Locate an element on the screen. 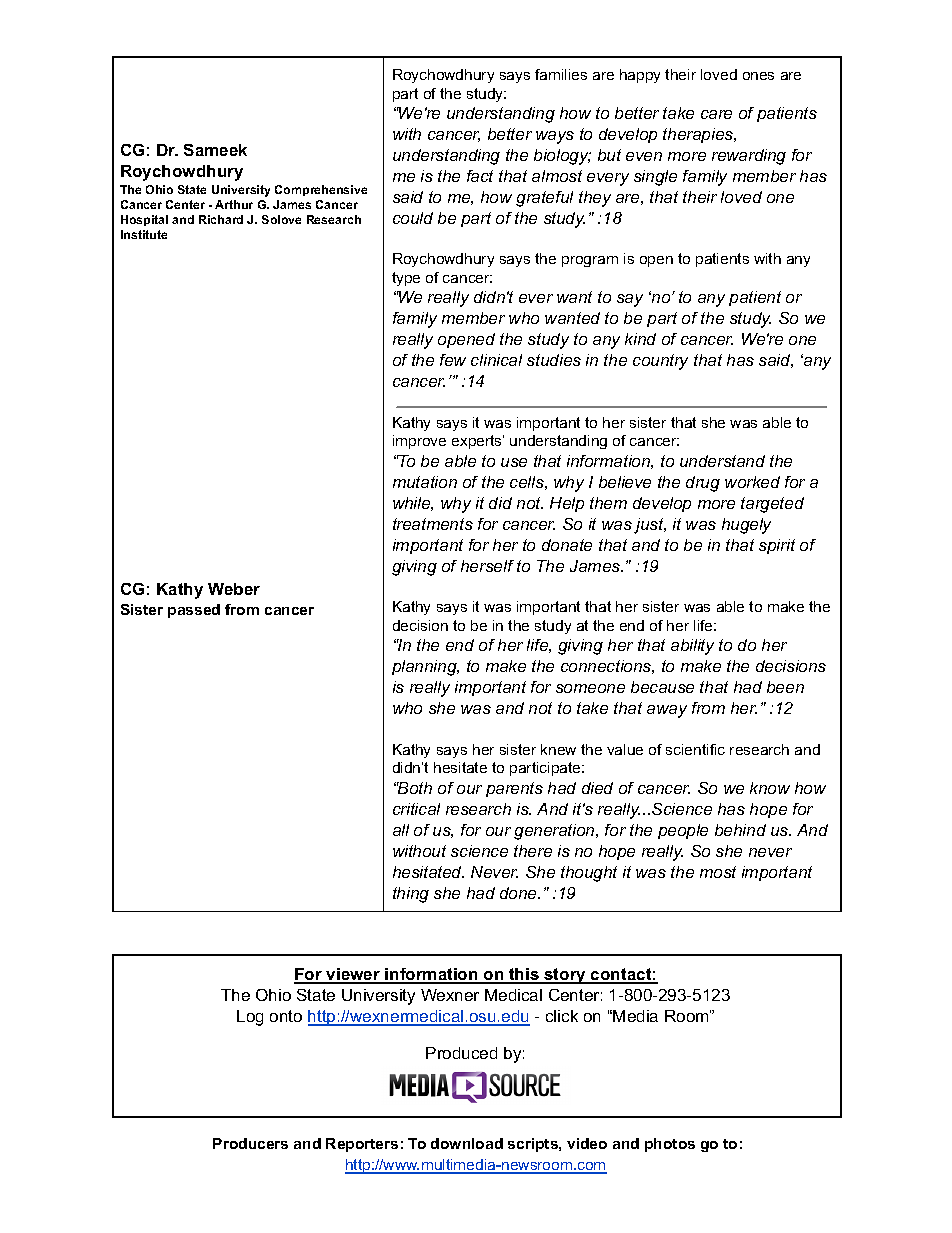 The image size is (952, 1233). fact is located at coordinates (480, 176).
